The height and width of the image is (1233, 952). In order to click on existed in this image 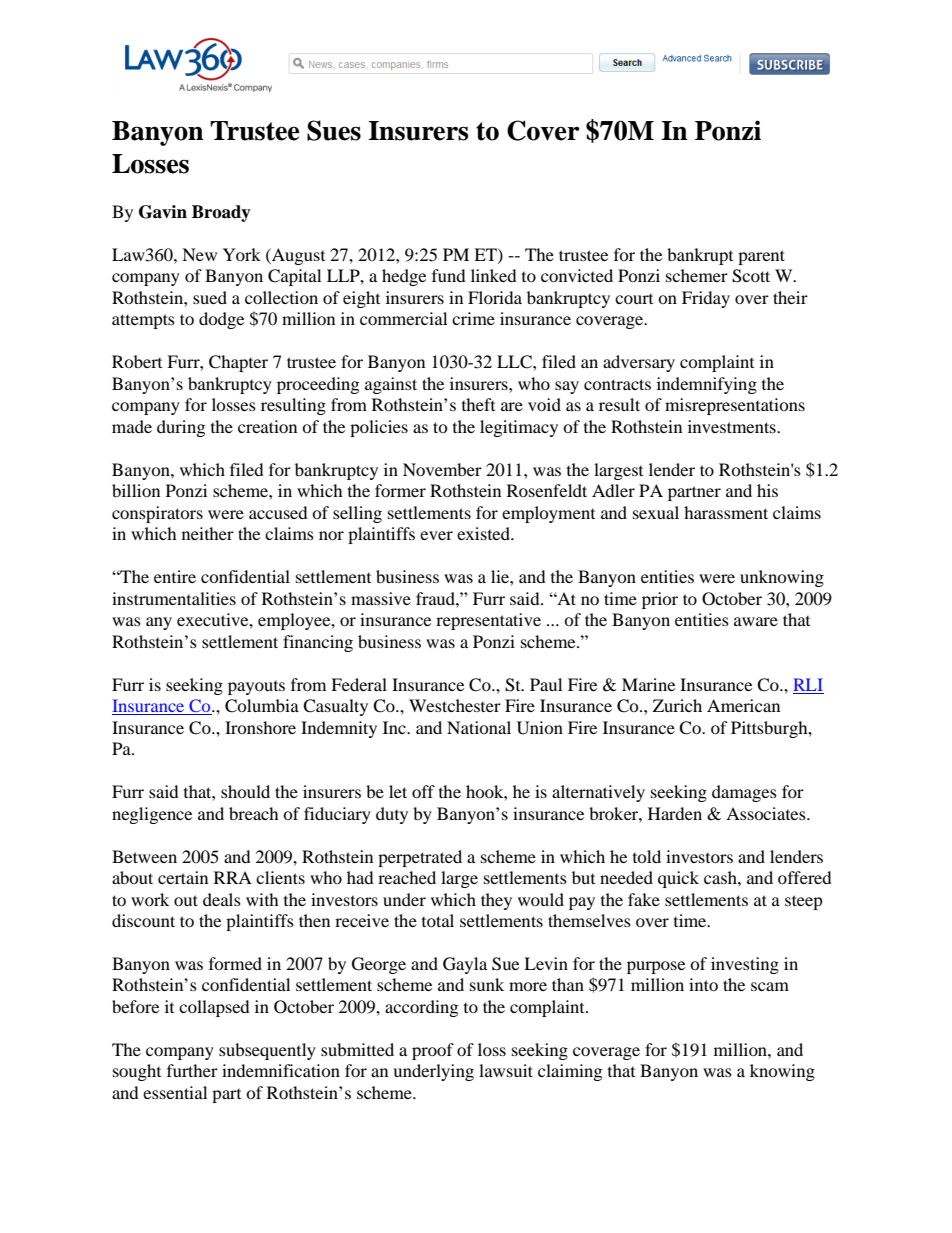, I will do `click(485, 533)`.
